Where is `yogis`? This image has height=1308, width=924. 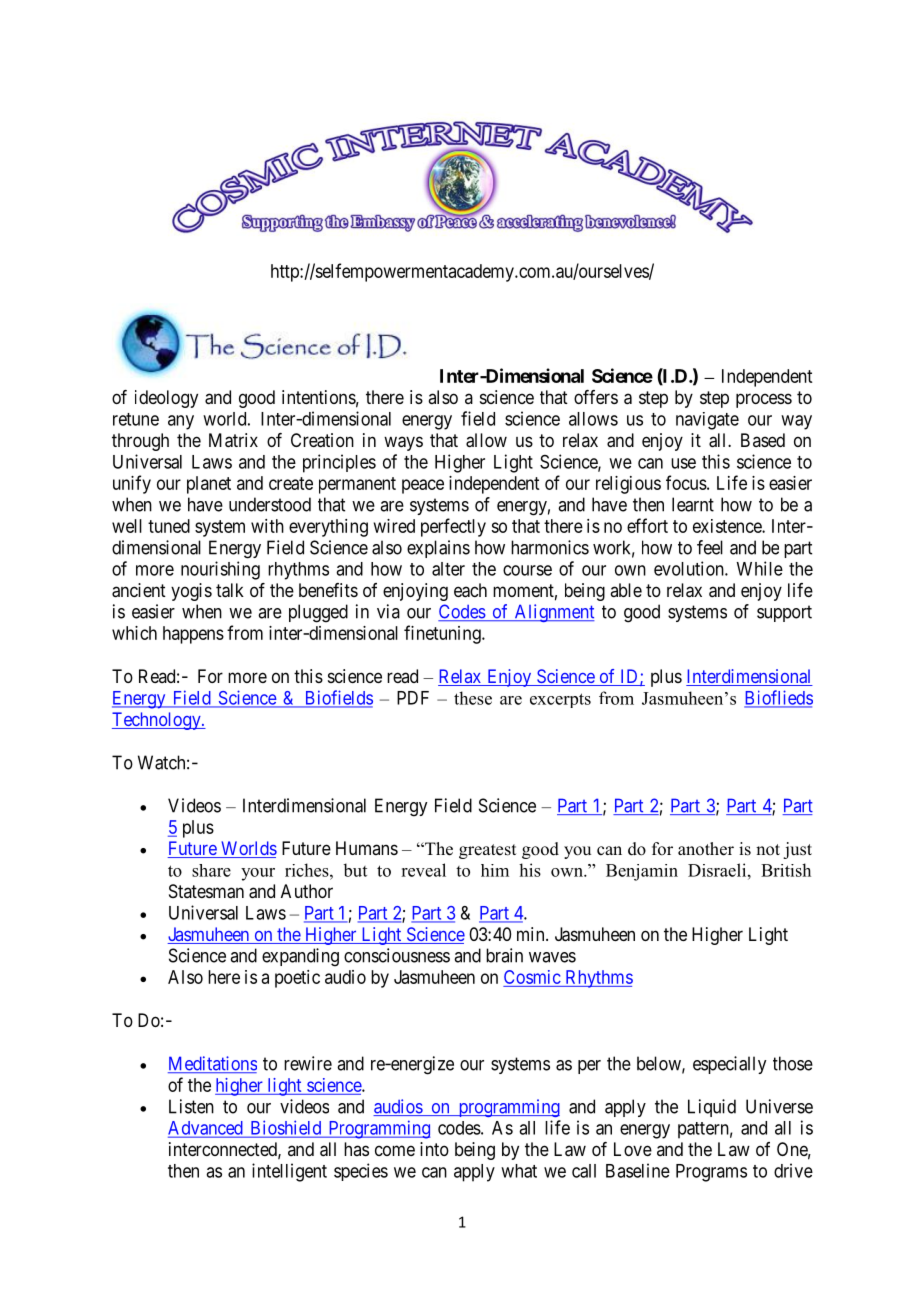 yogis is located at coordinates (191, 592).
